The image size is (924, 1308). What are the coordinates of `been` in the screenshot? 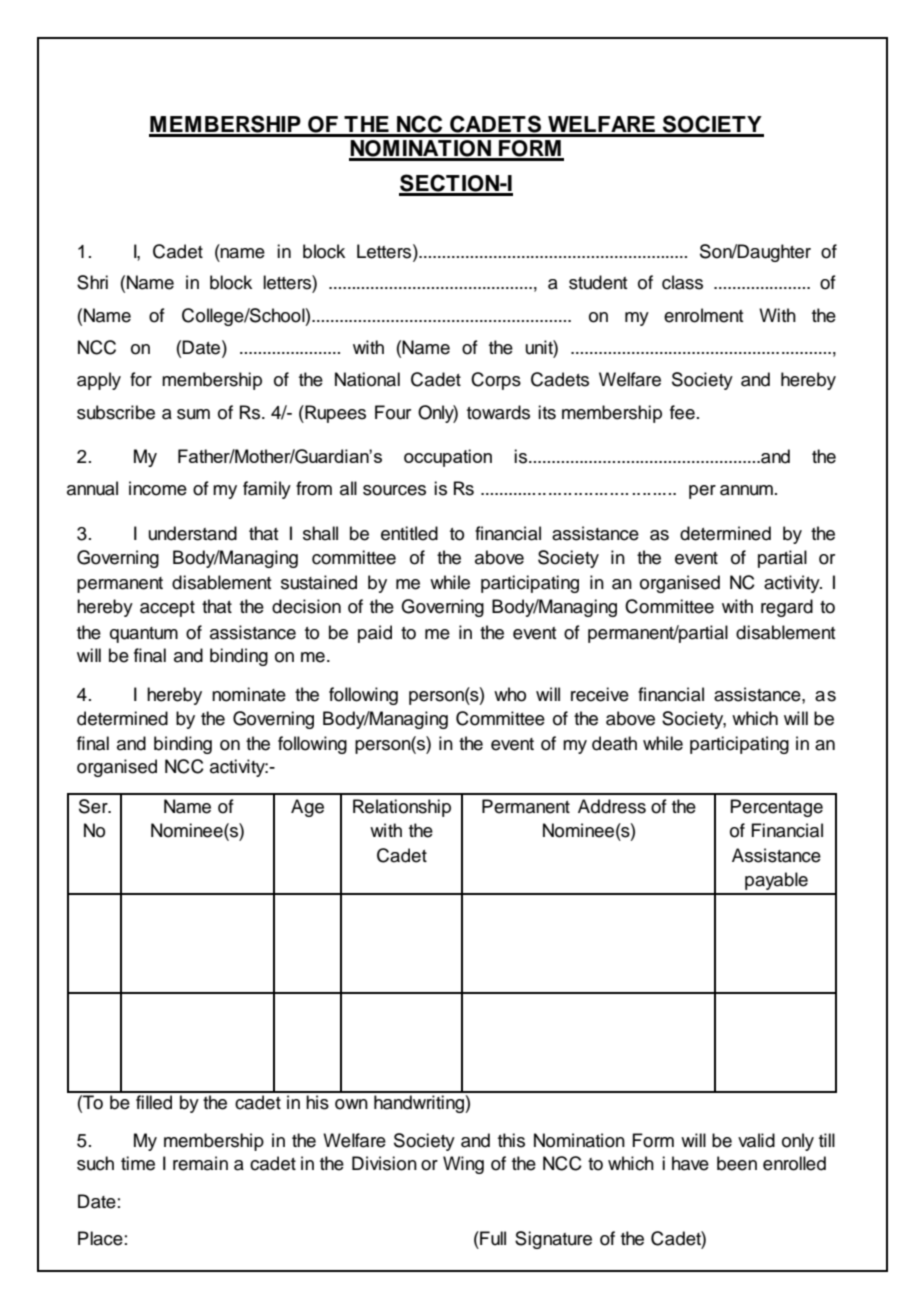 It's located at (737, 1163).
